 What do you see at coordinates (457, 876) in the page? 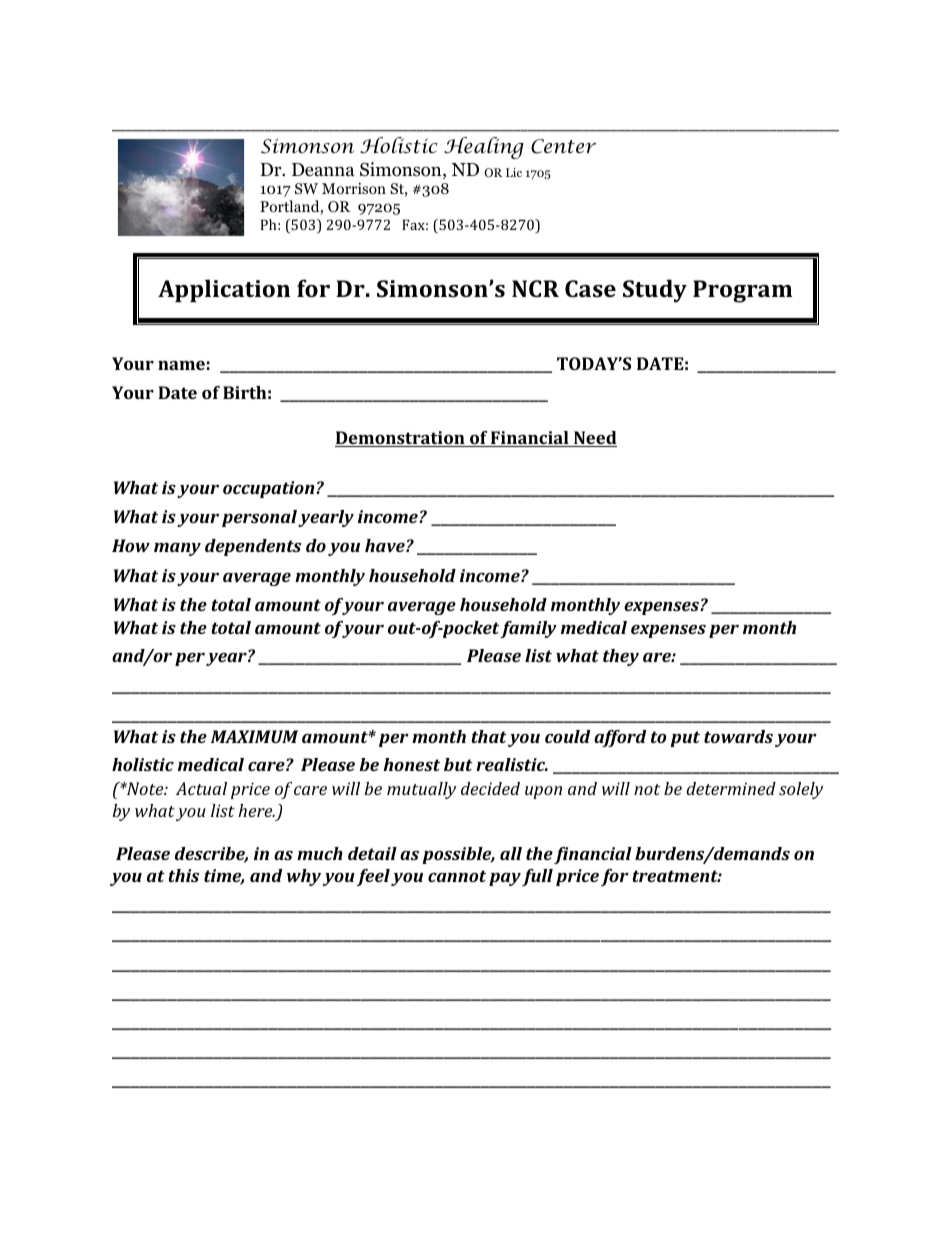
I see `cannot` at bounding box center [457, 876].
